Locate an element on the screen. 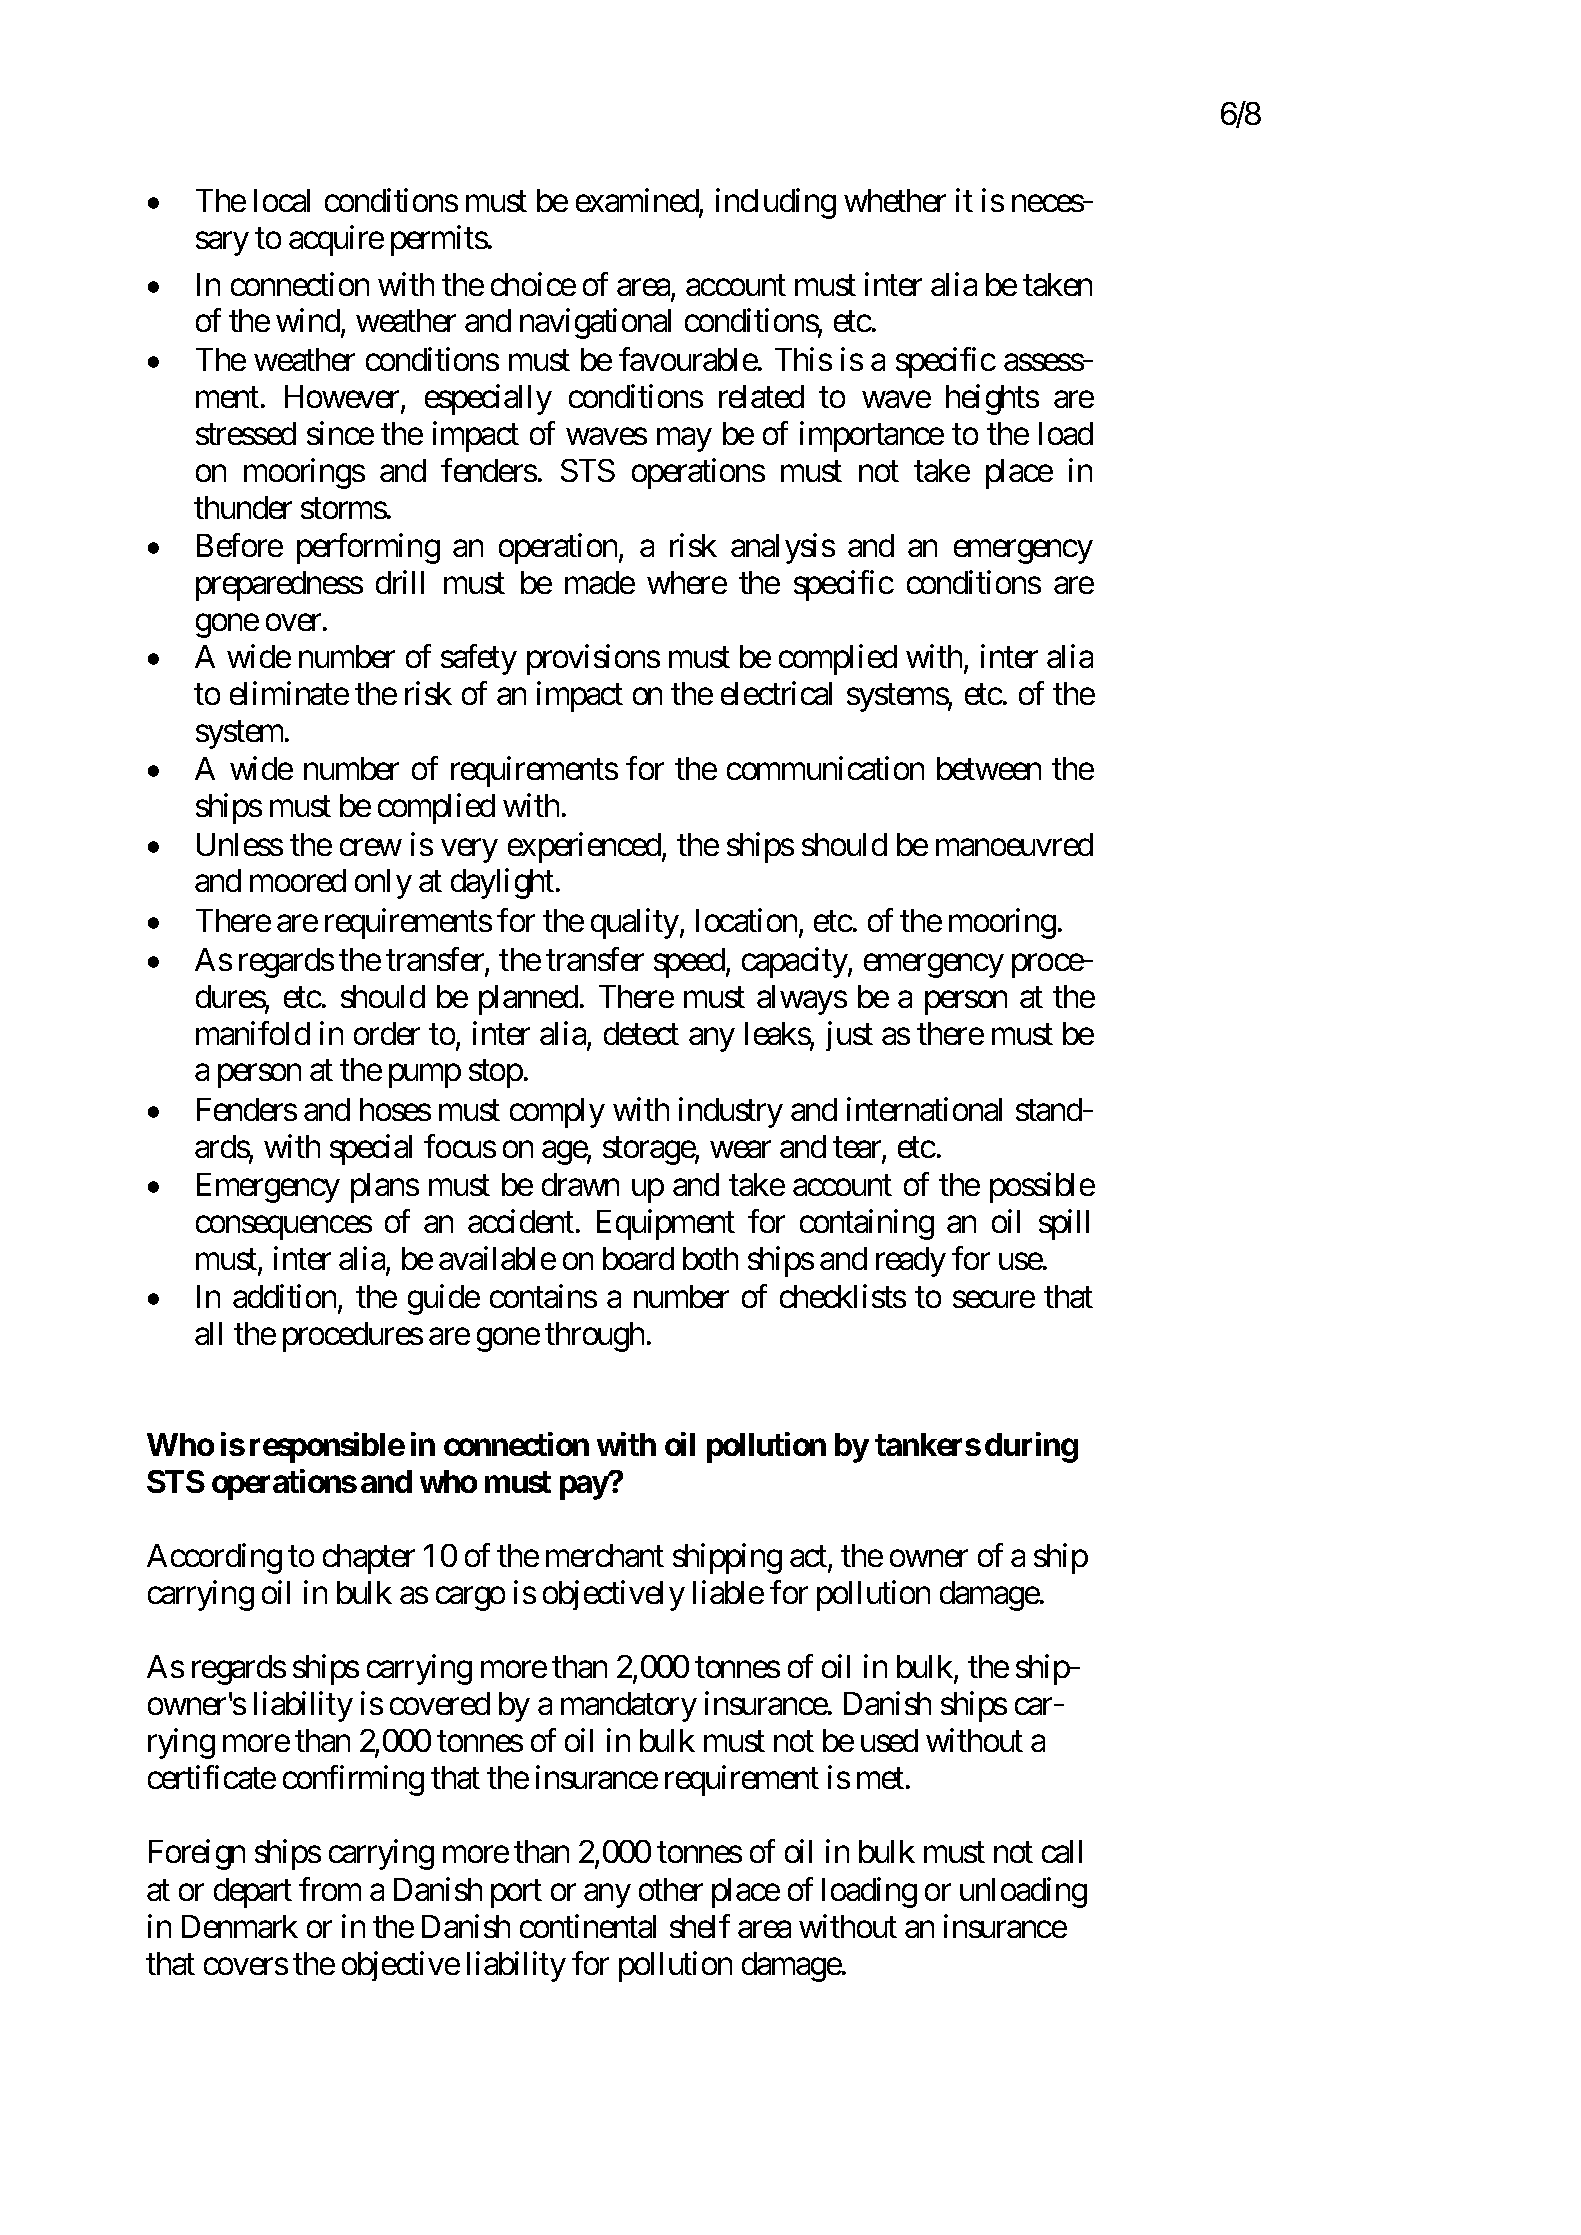 The image size is (1581, 2235). whether is located at coordinates (895, 200).
